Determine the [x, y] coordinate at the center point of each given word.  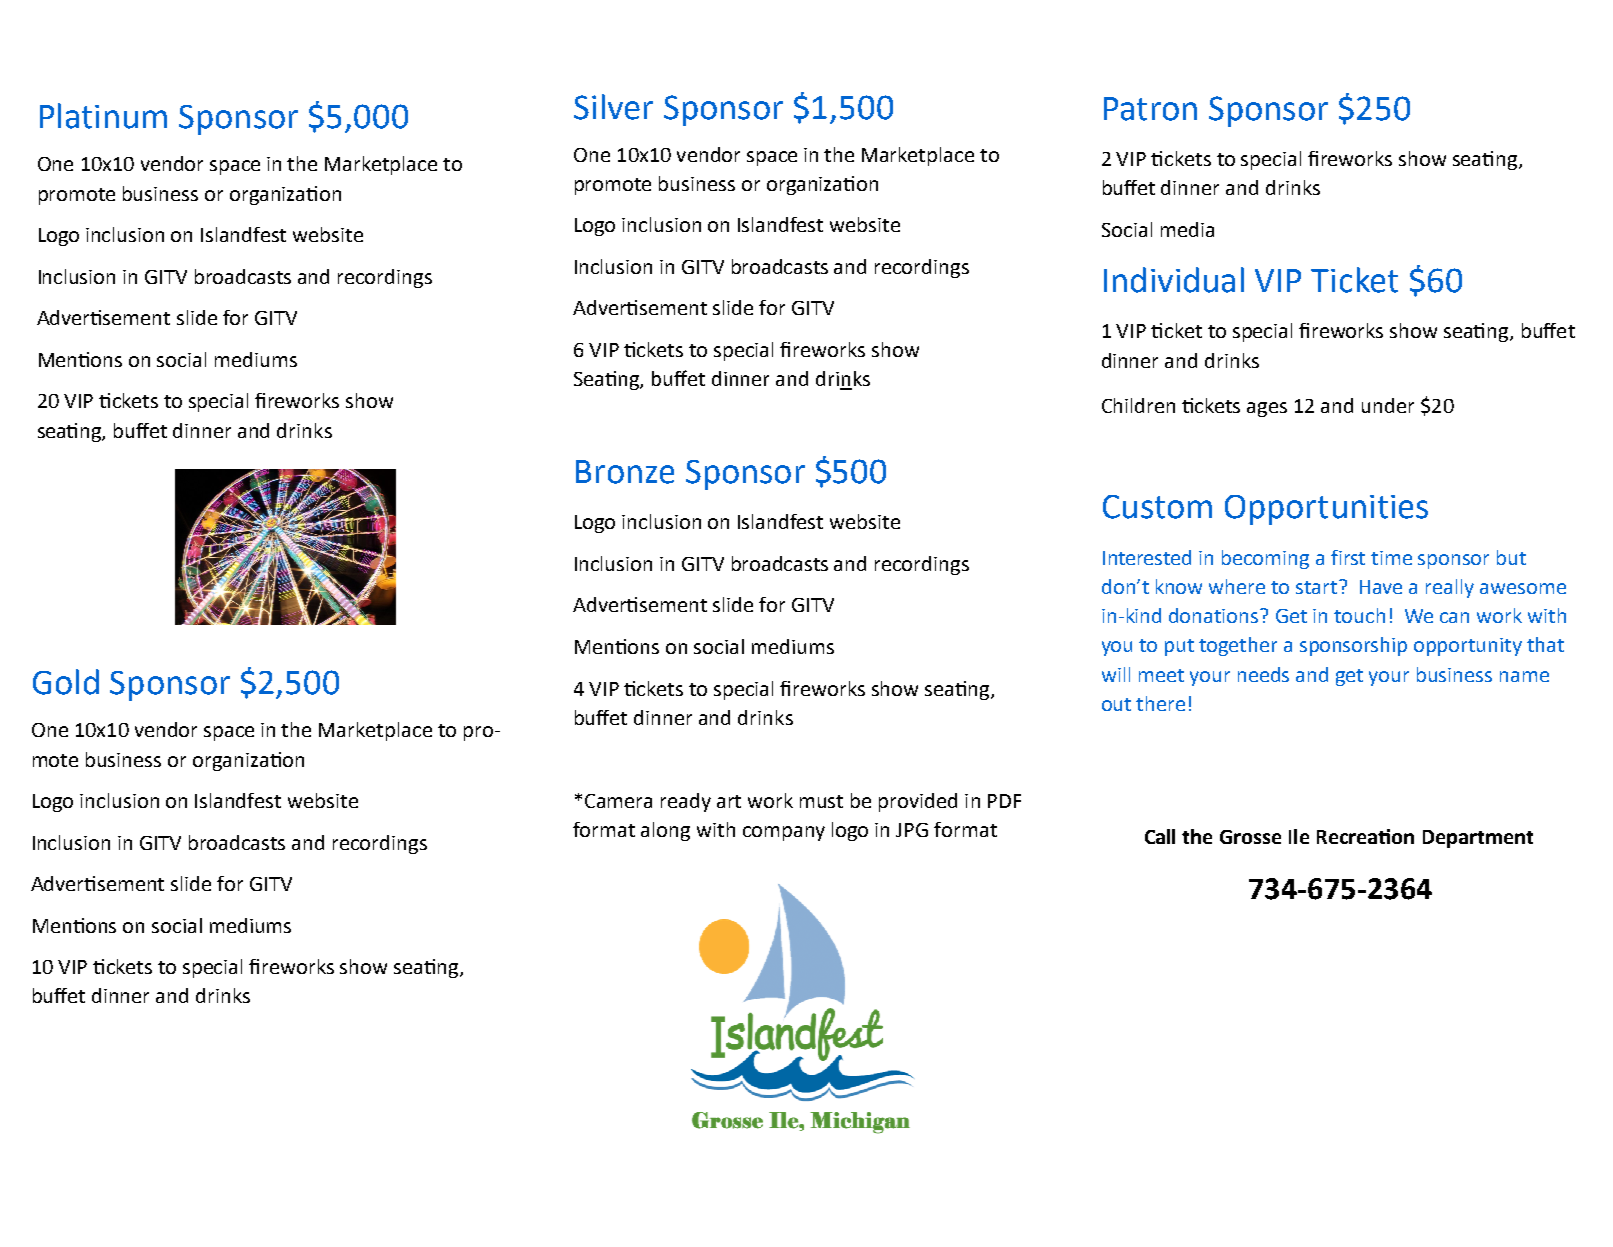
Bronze [625, 472]
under [1388, 405]
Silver [613, 107]
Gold [66, 682]
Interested [1147, 557]
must [821, 801]
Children [1138, 405]
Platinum [103, 116]
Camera [618, 801]
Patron [1150, 109]
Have [1381, 587]
